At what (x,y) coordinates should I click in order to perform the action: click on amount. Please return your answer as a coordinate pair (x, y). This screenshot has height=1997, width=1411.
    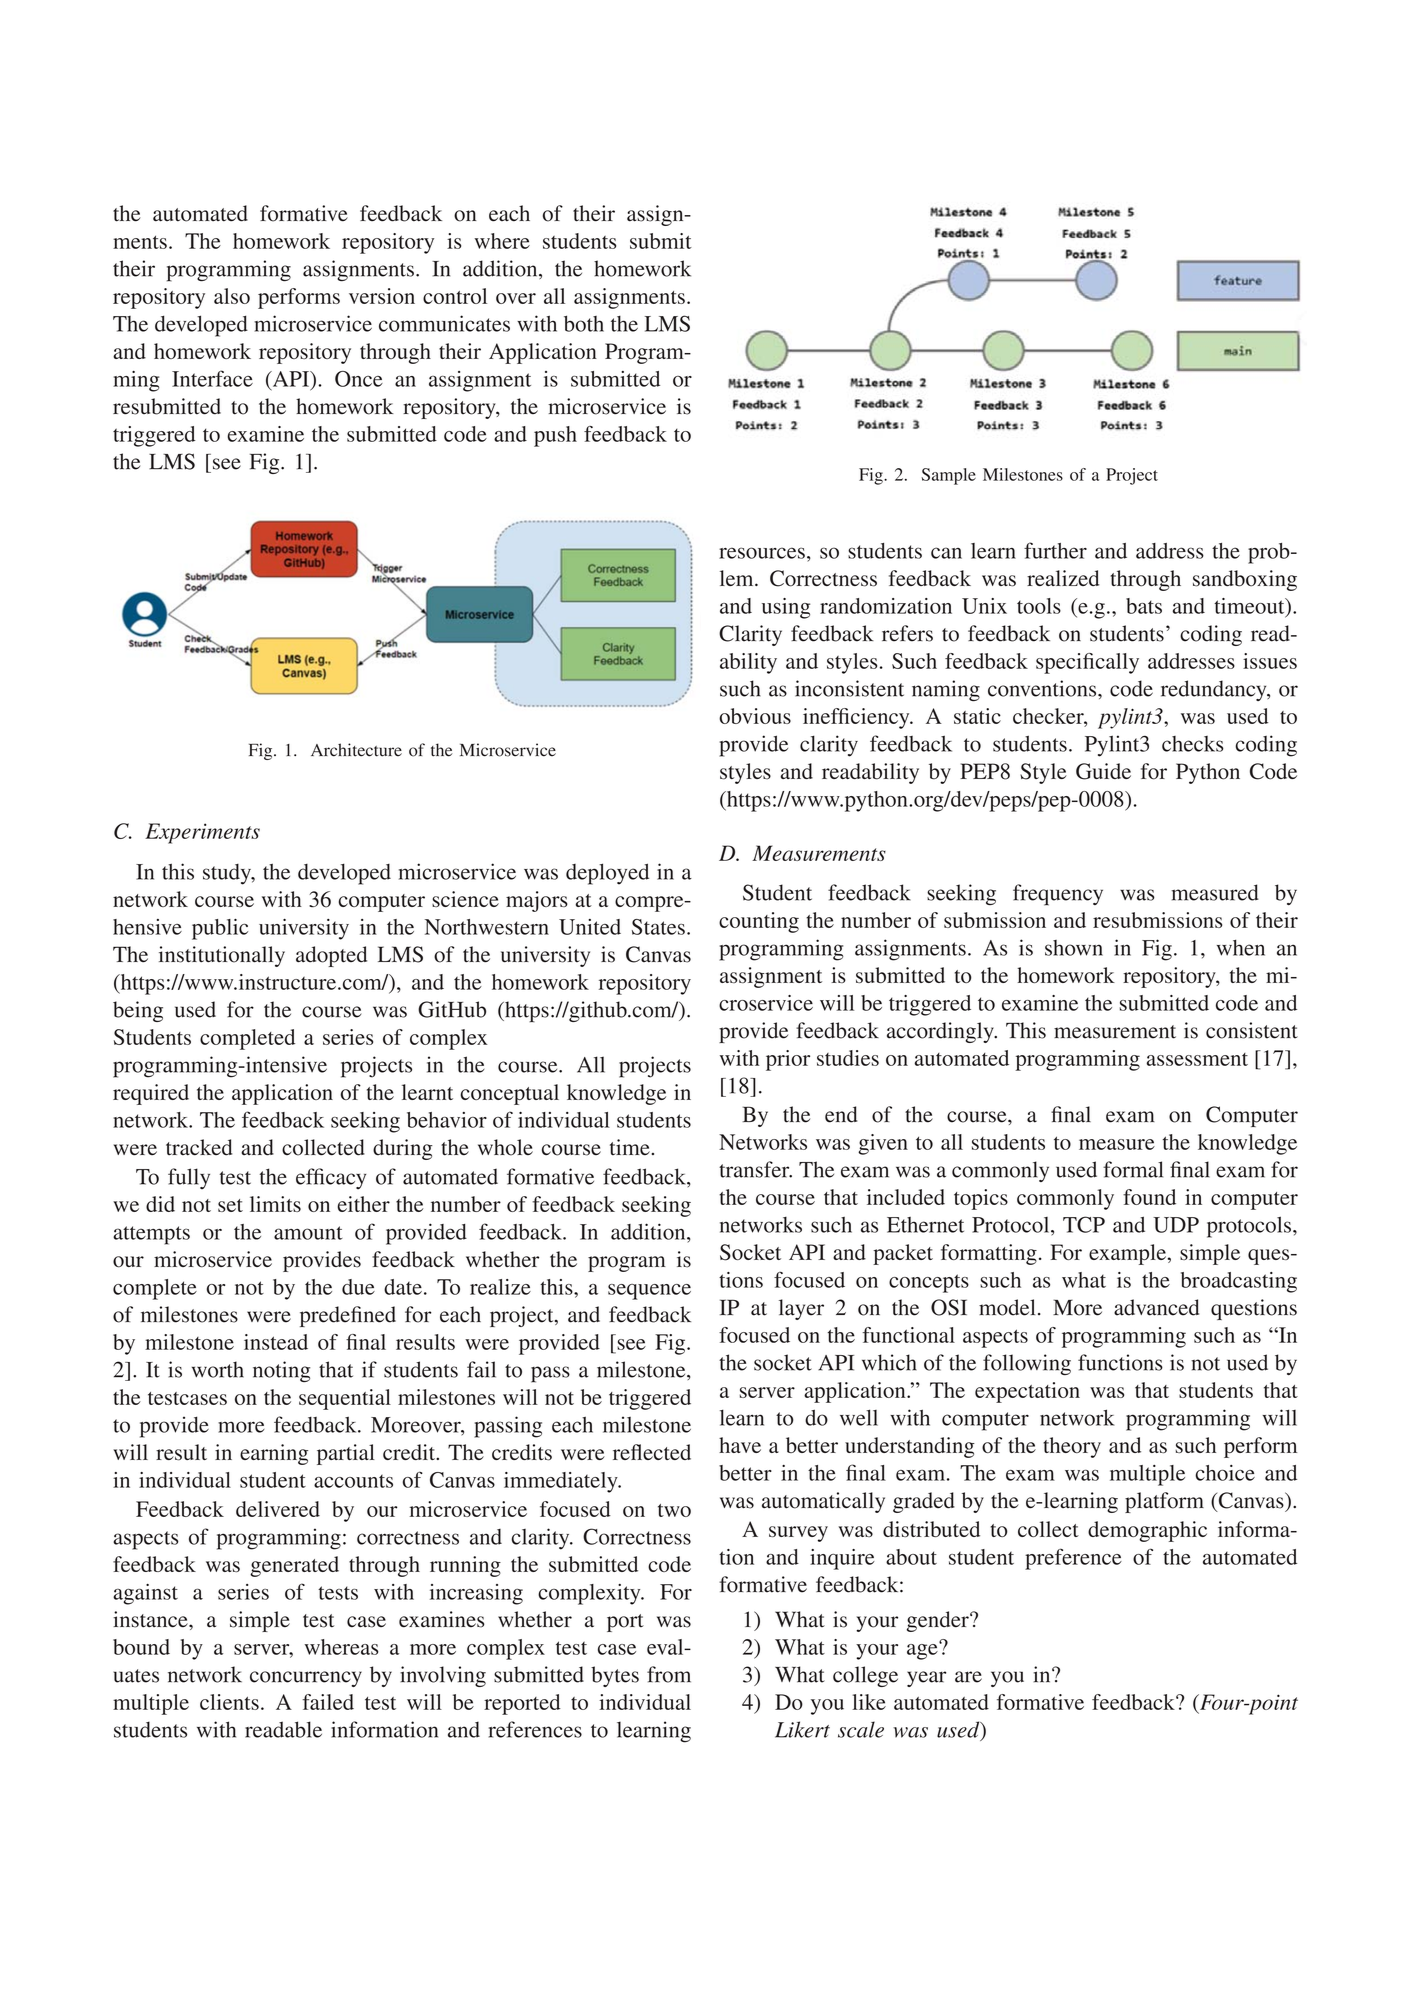
    Looking at the image, I should click on (308, 1233).
